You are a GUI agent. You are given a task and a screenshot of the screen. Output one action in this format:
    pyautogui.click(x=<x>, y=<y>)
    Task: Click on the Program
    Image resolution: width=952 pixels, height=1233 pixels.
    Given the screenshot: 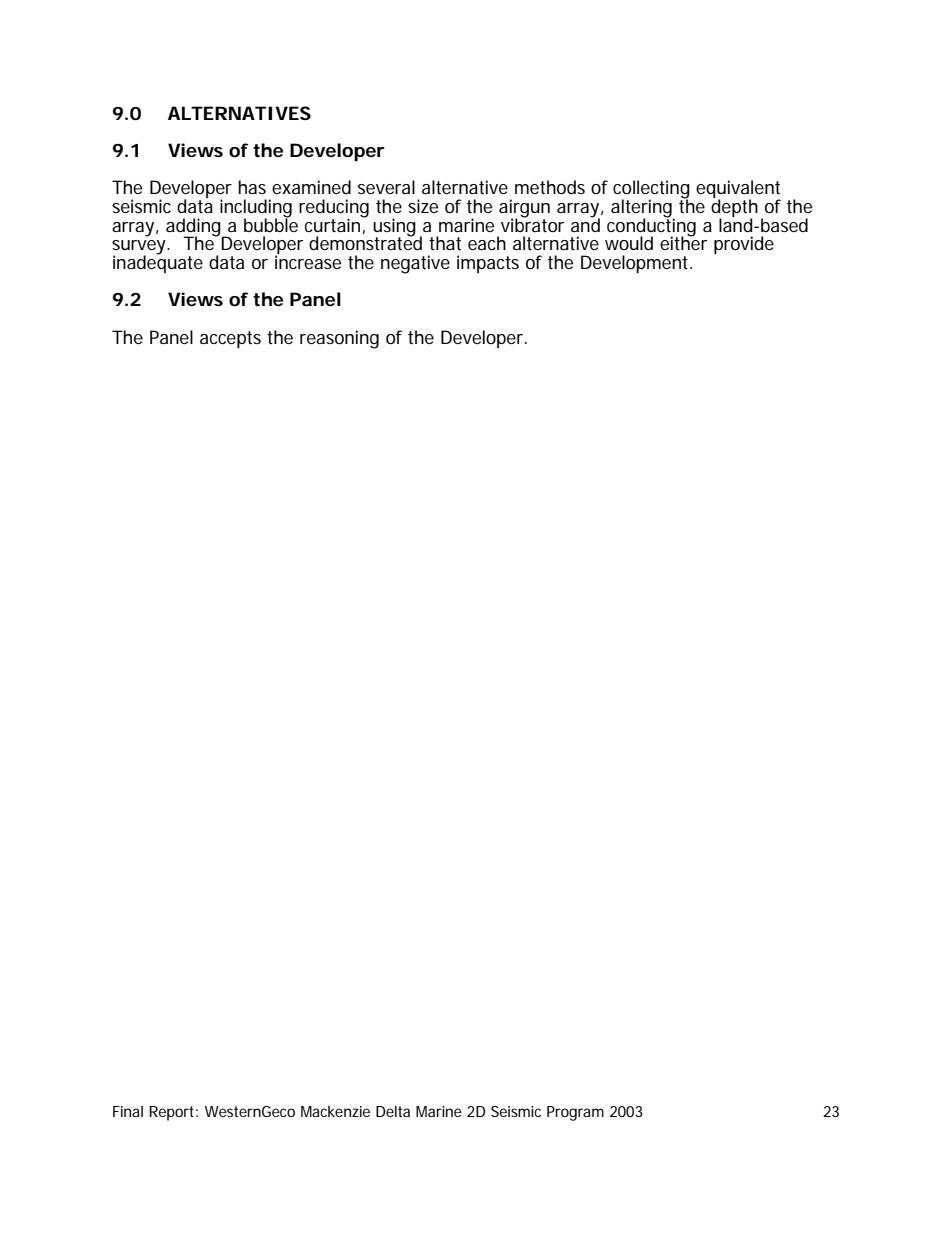 What is the action you would take?
    pyautogui.click(x=575, y=1113)
